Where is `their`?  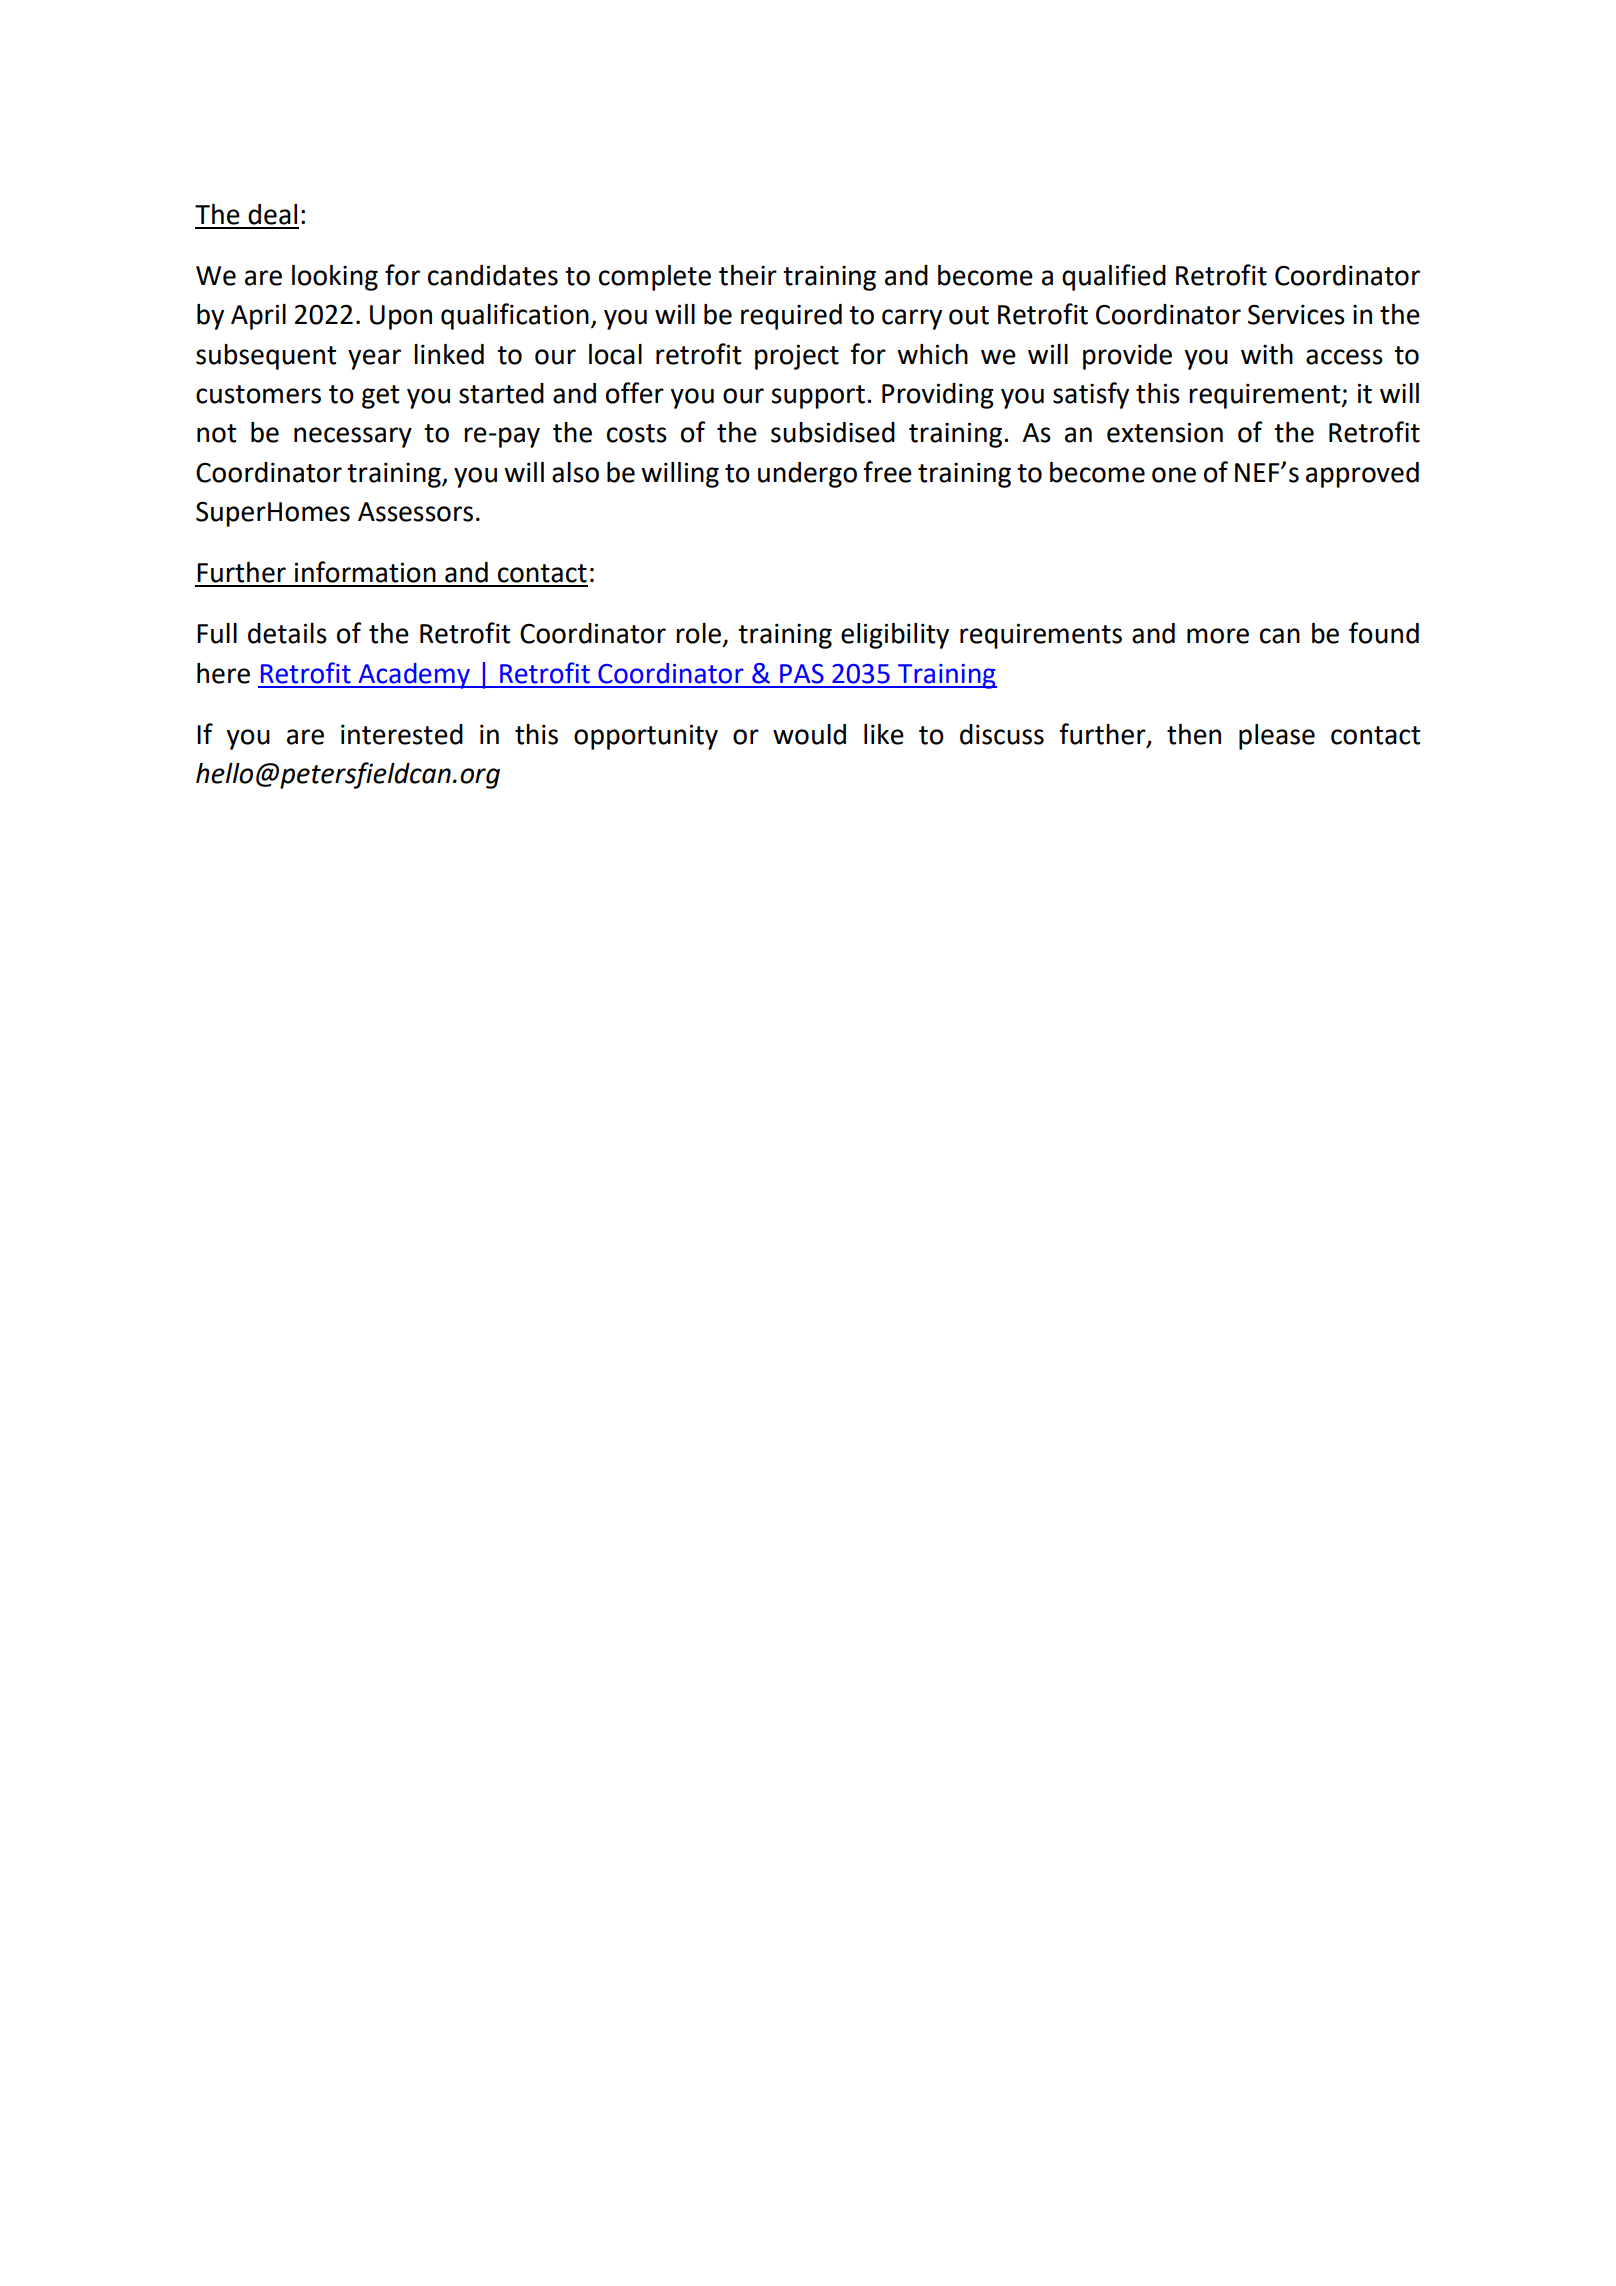
their is located at coordinates (748, 275).
